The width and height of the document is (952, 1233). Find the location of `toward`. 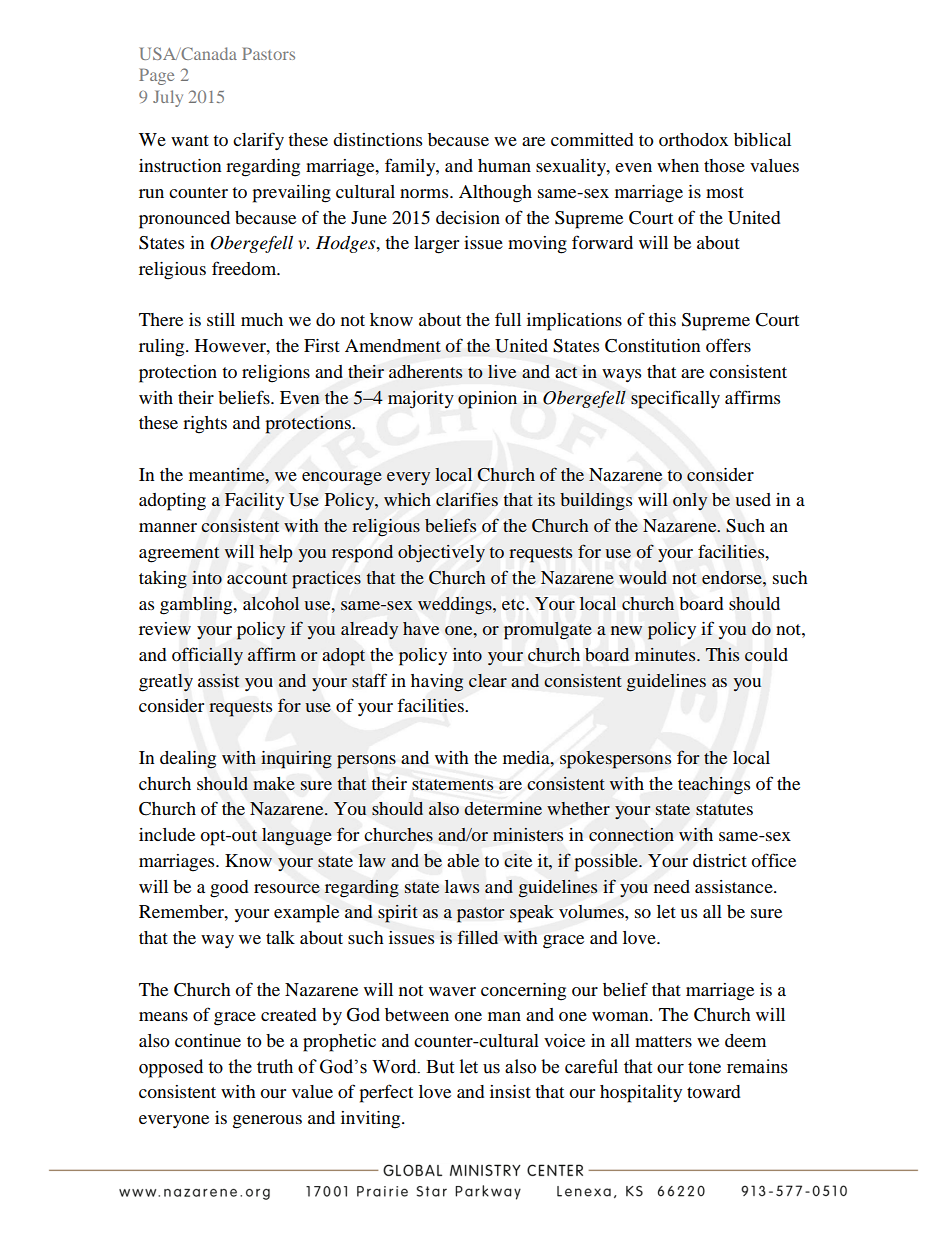

toward is located at coordinates (713, 1091).
